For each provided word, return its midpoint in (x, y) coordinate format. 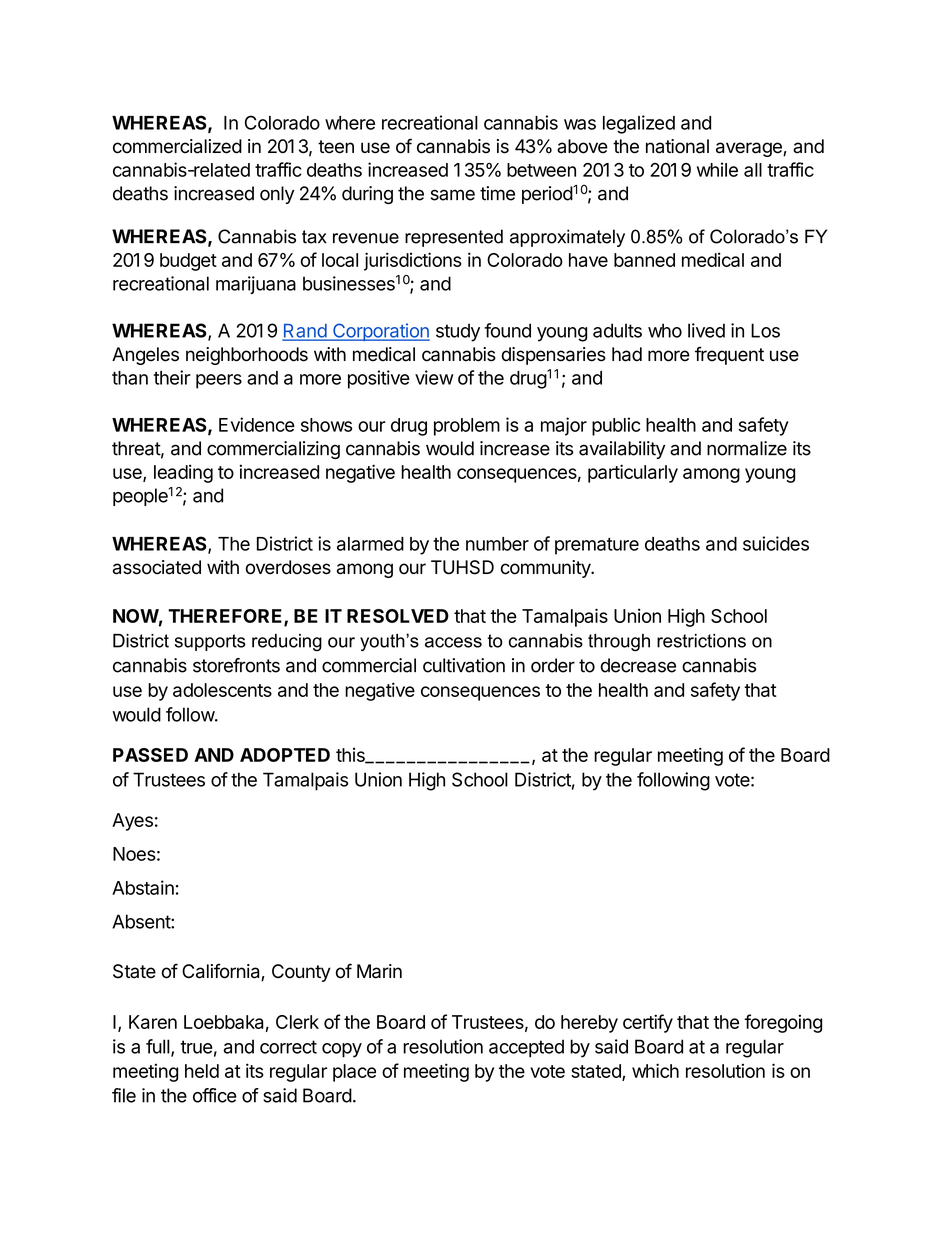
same (453, 195)
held (202, 1071)
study (458, 332)
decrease (638, 665)
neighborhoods (247, 356)
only (277, 195)
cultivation (464, 665)
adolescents (222, 690)
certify (648, 1023)
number (497, 544)
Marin (379, 971)
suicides (776, 543)
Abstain (143, 887)
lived (706, 330)
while (717, 169)
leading (183, 473)
